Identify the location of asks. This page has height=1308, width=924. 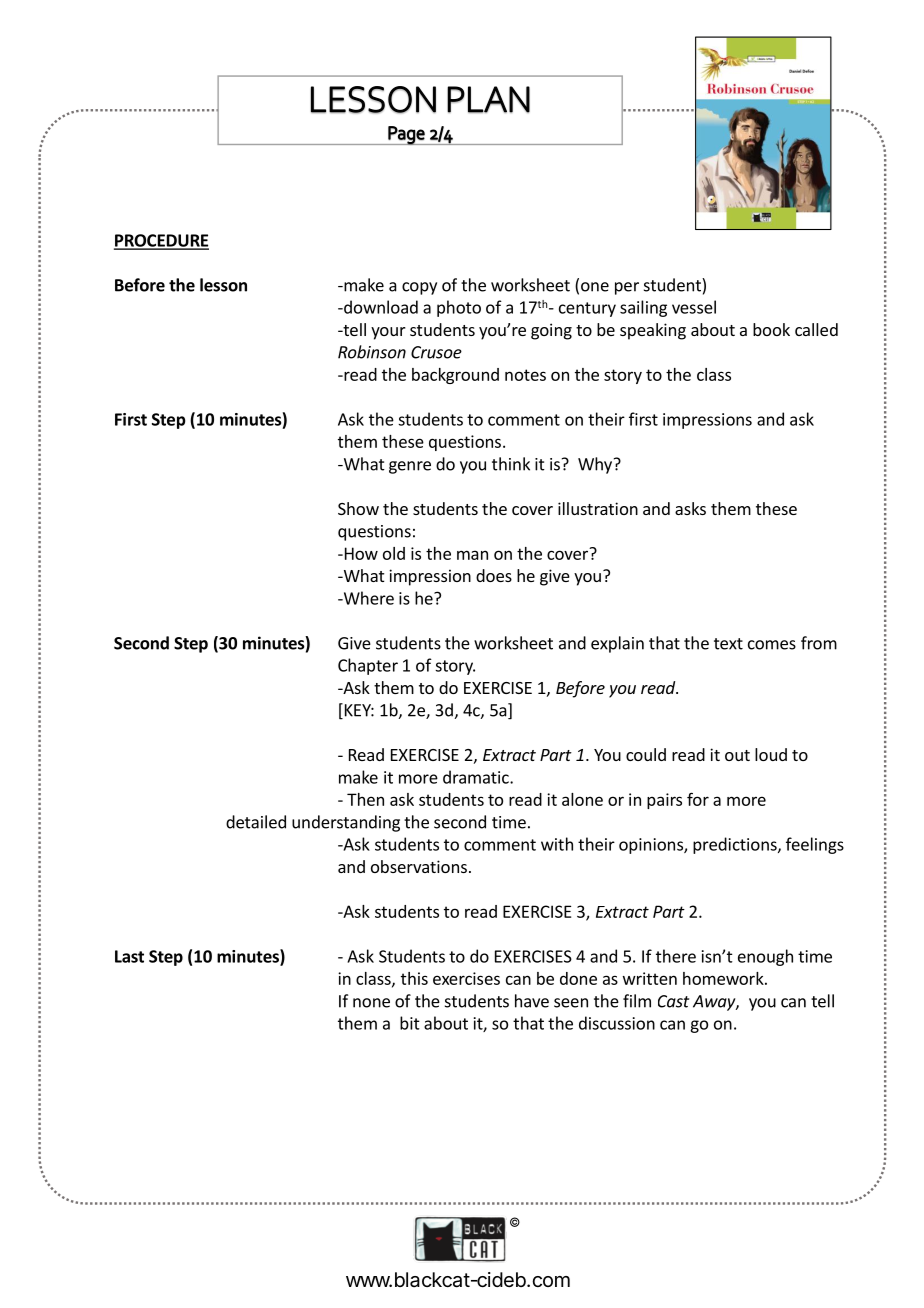
(690, 508).
